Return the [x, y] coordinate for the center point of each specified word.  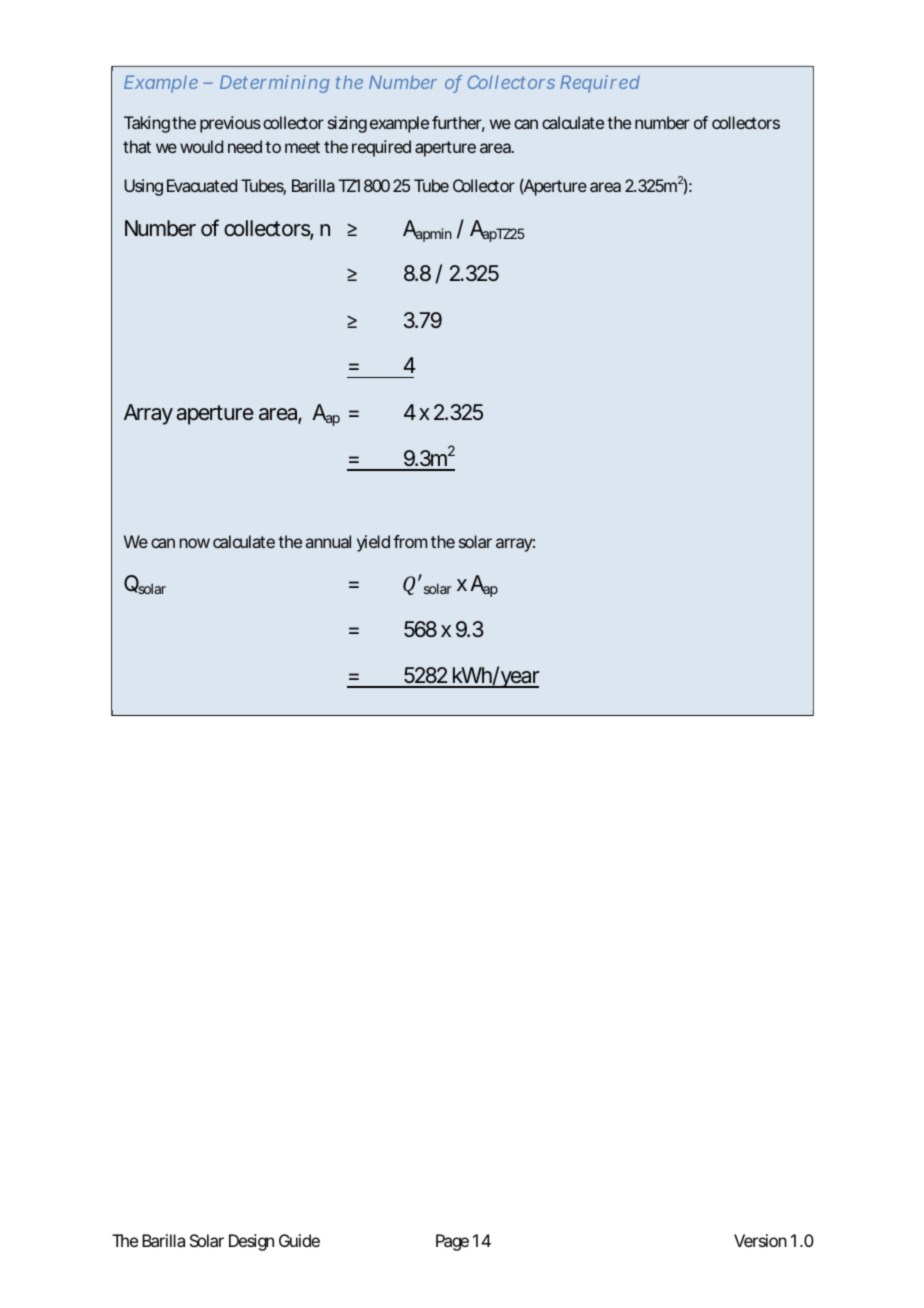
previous [230, 124]
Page [452, 1242]
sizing [347, 124]
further [458, 124]
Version [760, 1240]
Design [251, 1242]
